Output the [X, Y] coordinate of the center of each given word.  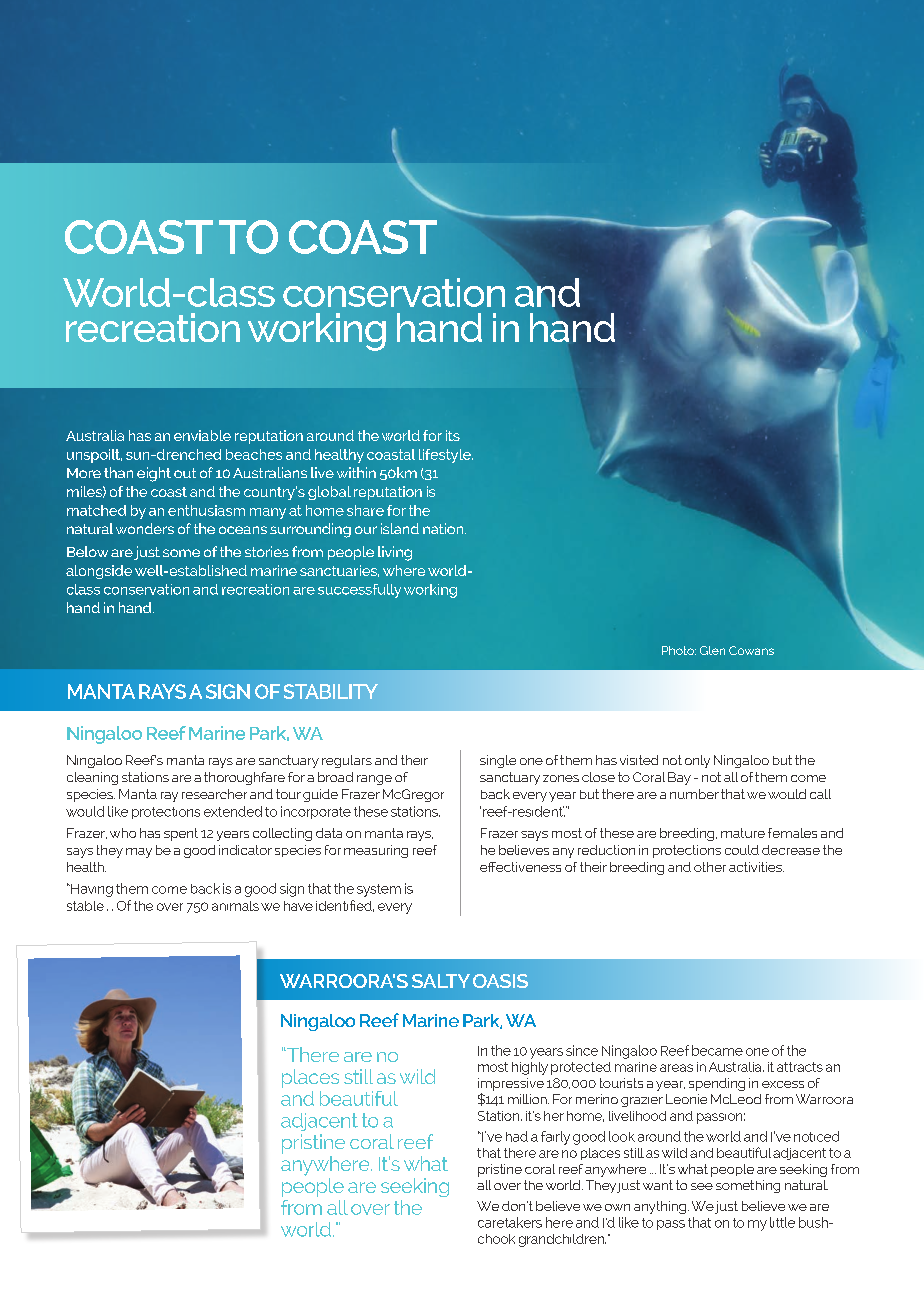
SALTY [441, 981]
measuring [376, 851]
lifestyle [446, 456]
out [185, 473]
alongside [99, 572]
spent [181, 834]
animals [235, 906]
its [453, 435]
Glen [712, 650]
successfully [359, 591]
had [517, 1136]
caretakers [510, 1222]
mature [743, 833]
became [717, 1050]
